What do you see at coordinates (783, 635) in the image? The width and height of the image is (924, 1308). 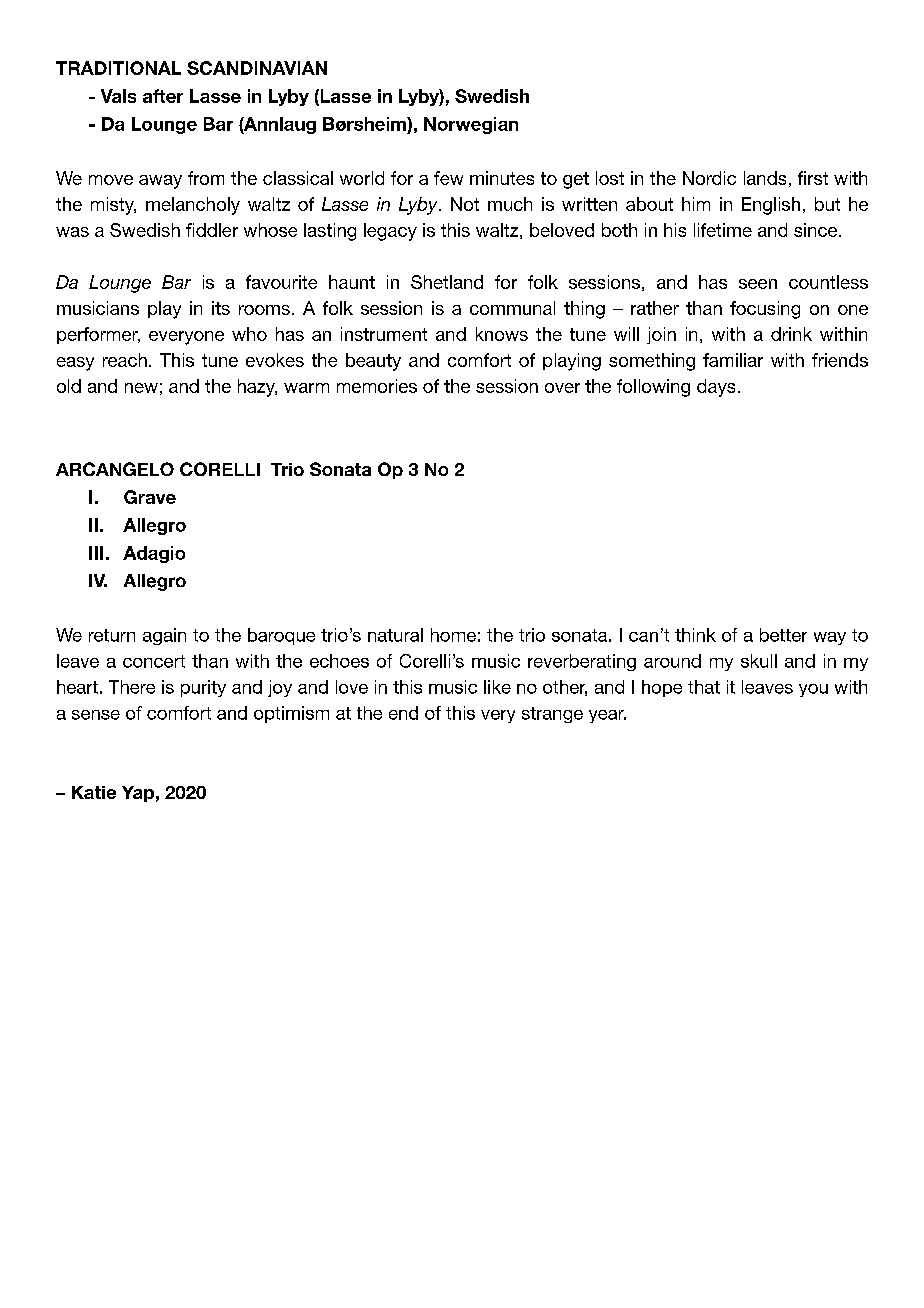 I see `better` at bounding box center [783, 635].
